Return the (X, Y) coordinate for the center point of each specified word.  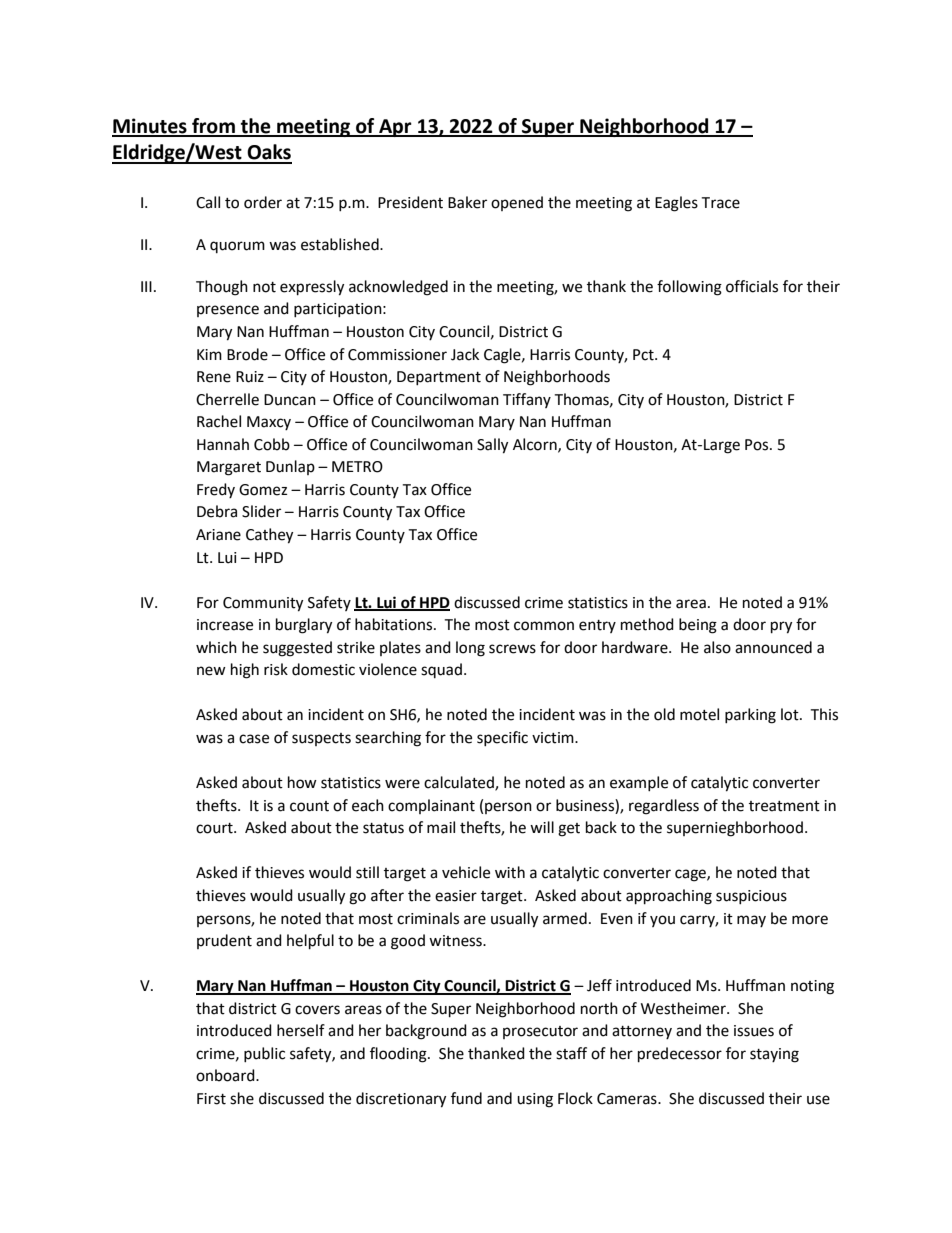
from (213, 127)
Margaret (229, 468)
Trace (720, 203)
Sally (492, 446)
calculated (460, 783)
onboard (226, 1075)
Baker (467, 202)
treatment (784, 806)
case (254, 739)
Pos (758, 445)
